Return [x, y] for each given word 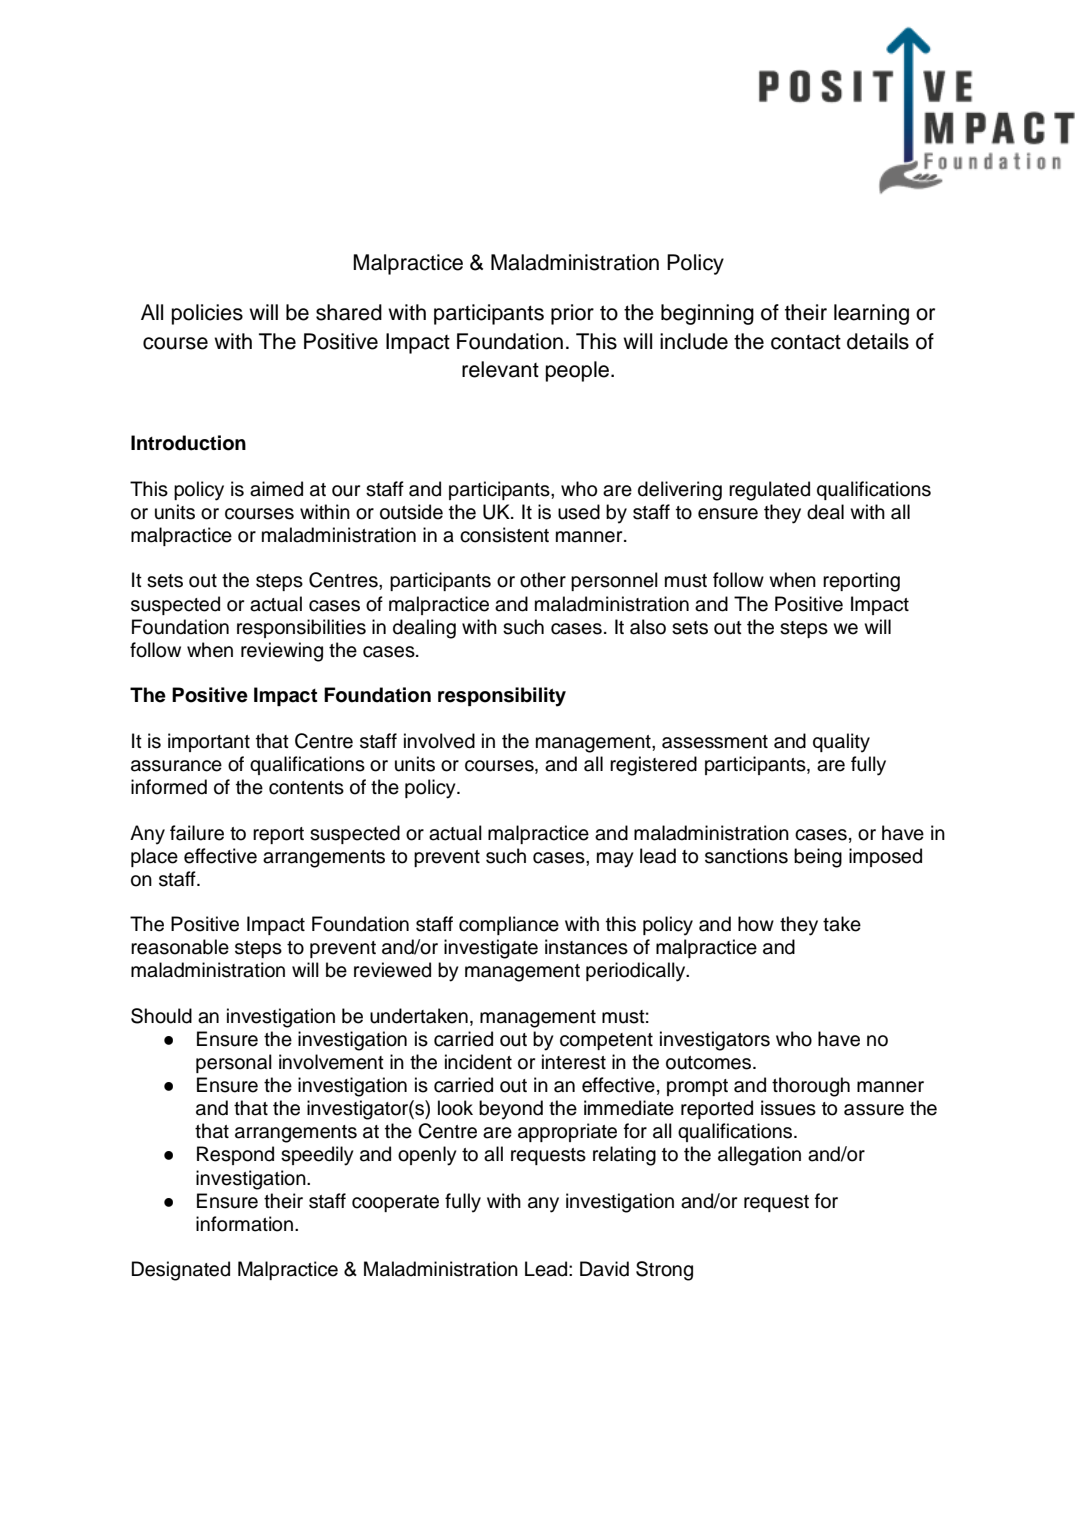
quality [841, 743]
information [244, 1224]
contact [806, 342]
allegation [759, 1156]
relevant [500, 369]
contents [306, 788]
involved [439, 741]
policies [207, 314]
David [604, 1269]
